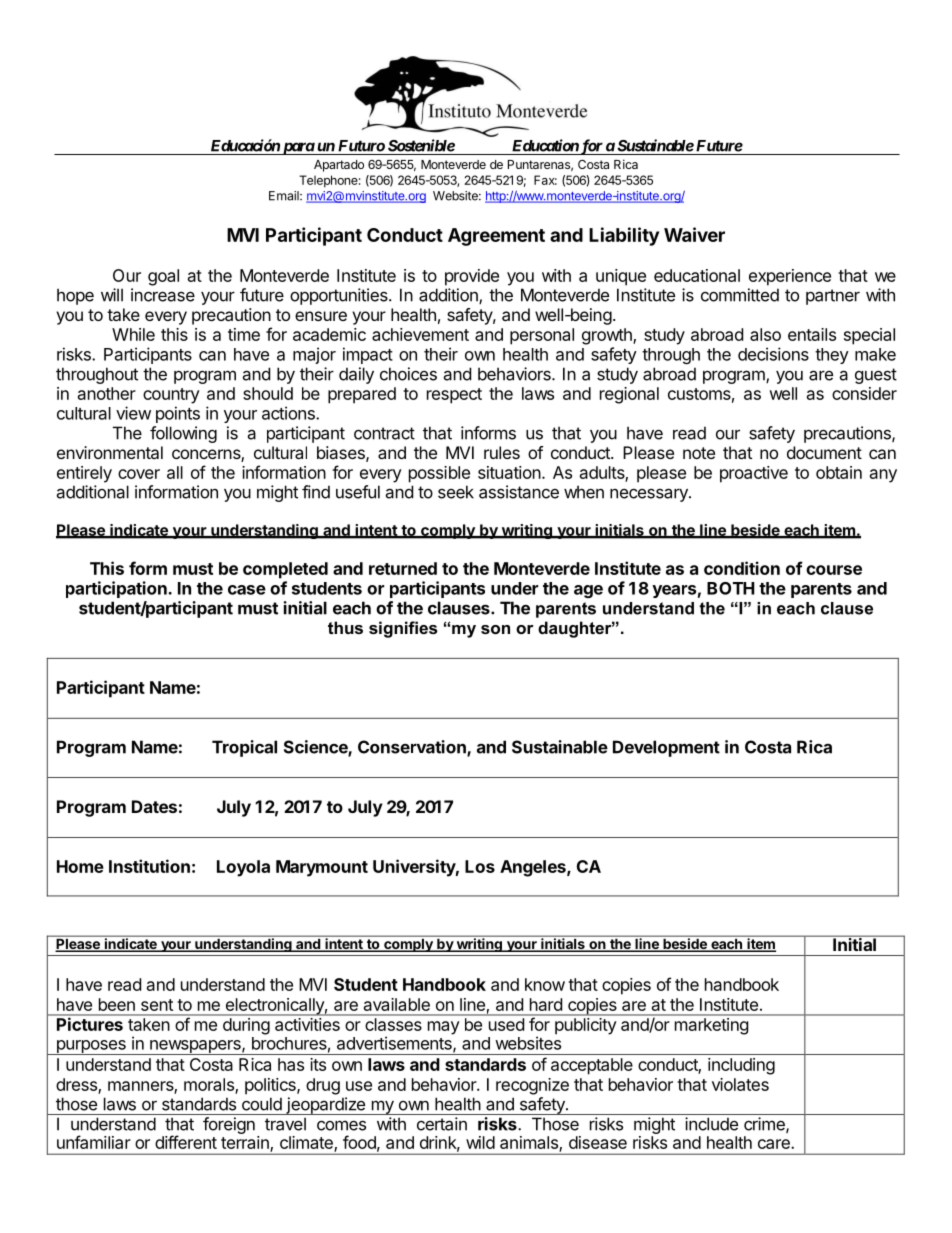  I want to click on certain, so click(442, 1124).
